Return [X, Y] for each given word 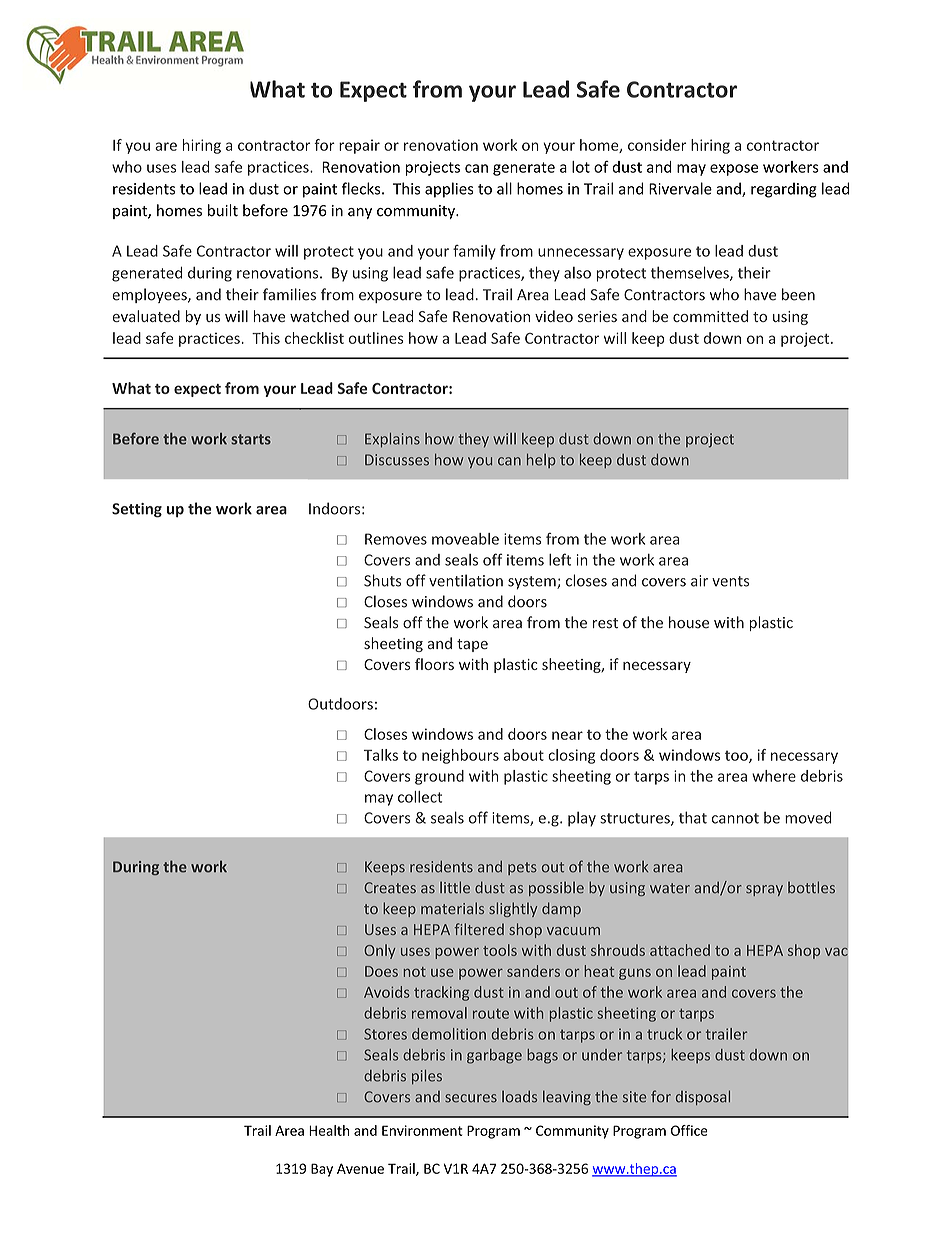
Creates [390, 888]
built [223, 210]
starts [251, 439]
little [455, 887]
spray [764, 890]
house [689, 622]
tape [472, 645]
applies [449, 190]
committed [710, 316]
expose [734, 170]
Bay [322, 1170]
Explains [392, 440]
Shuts [382, 580]
